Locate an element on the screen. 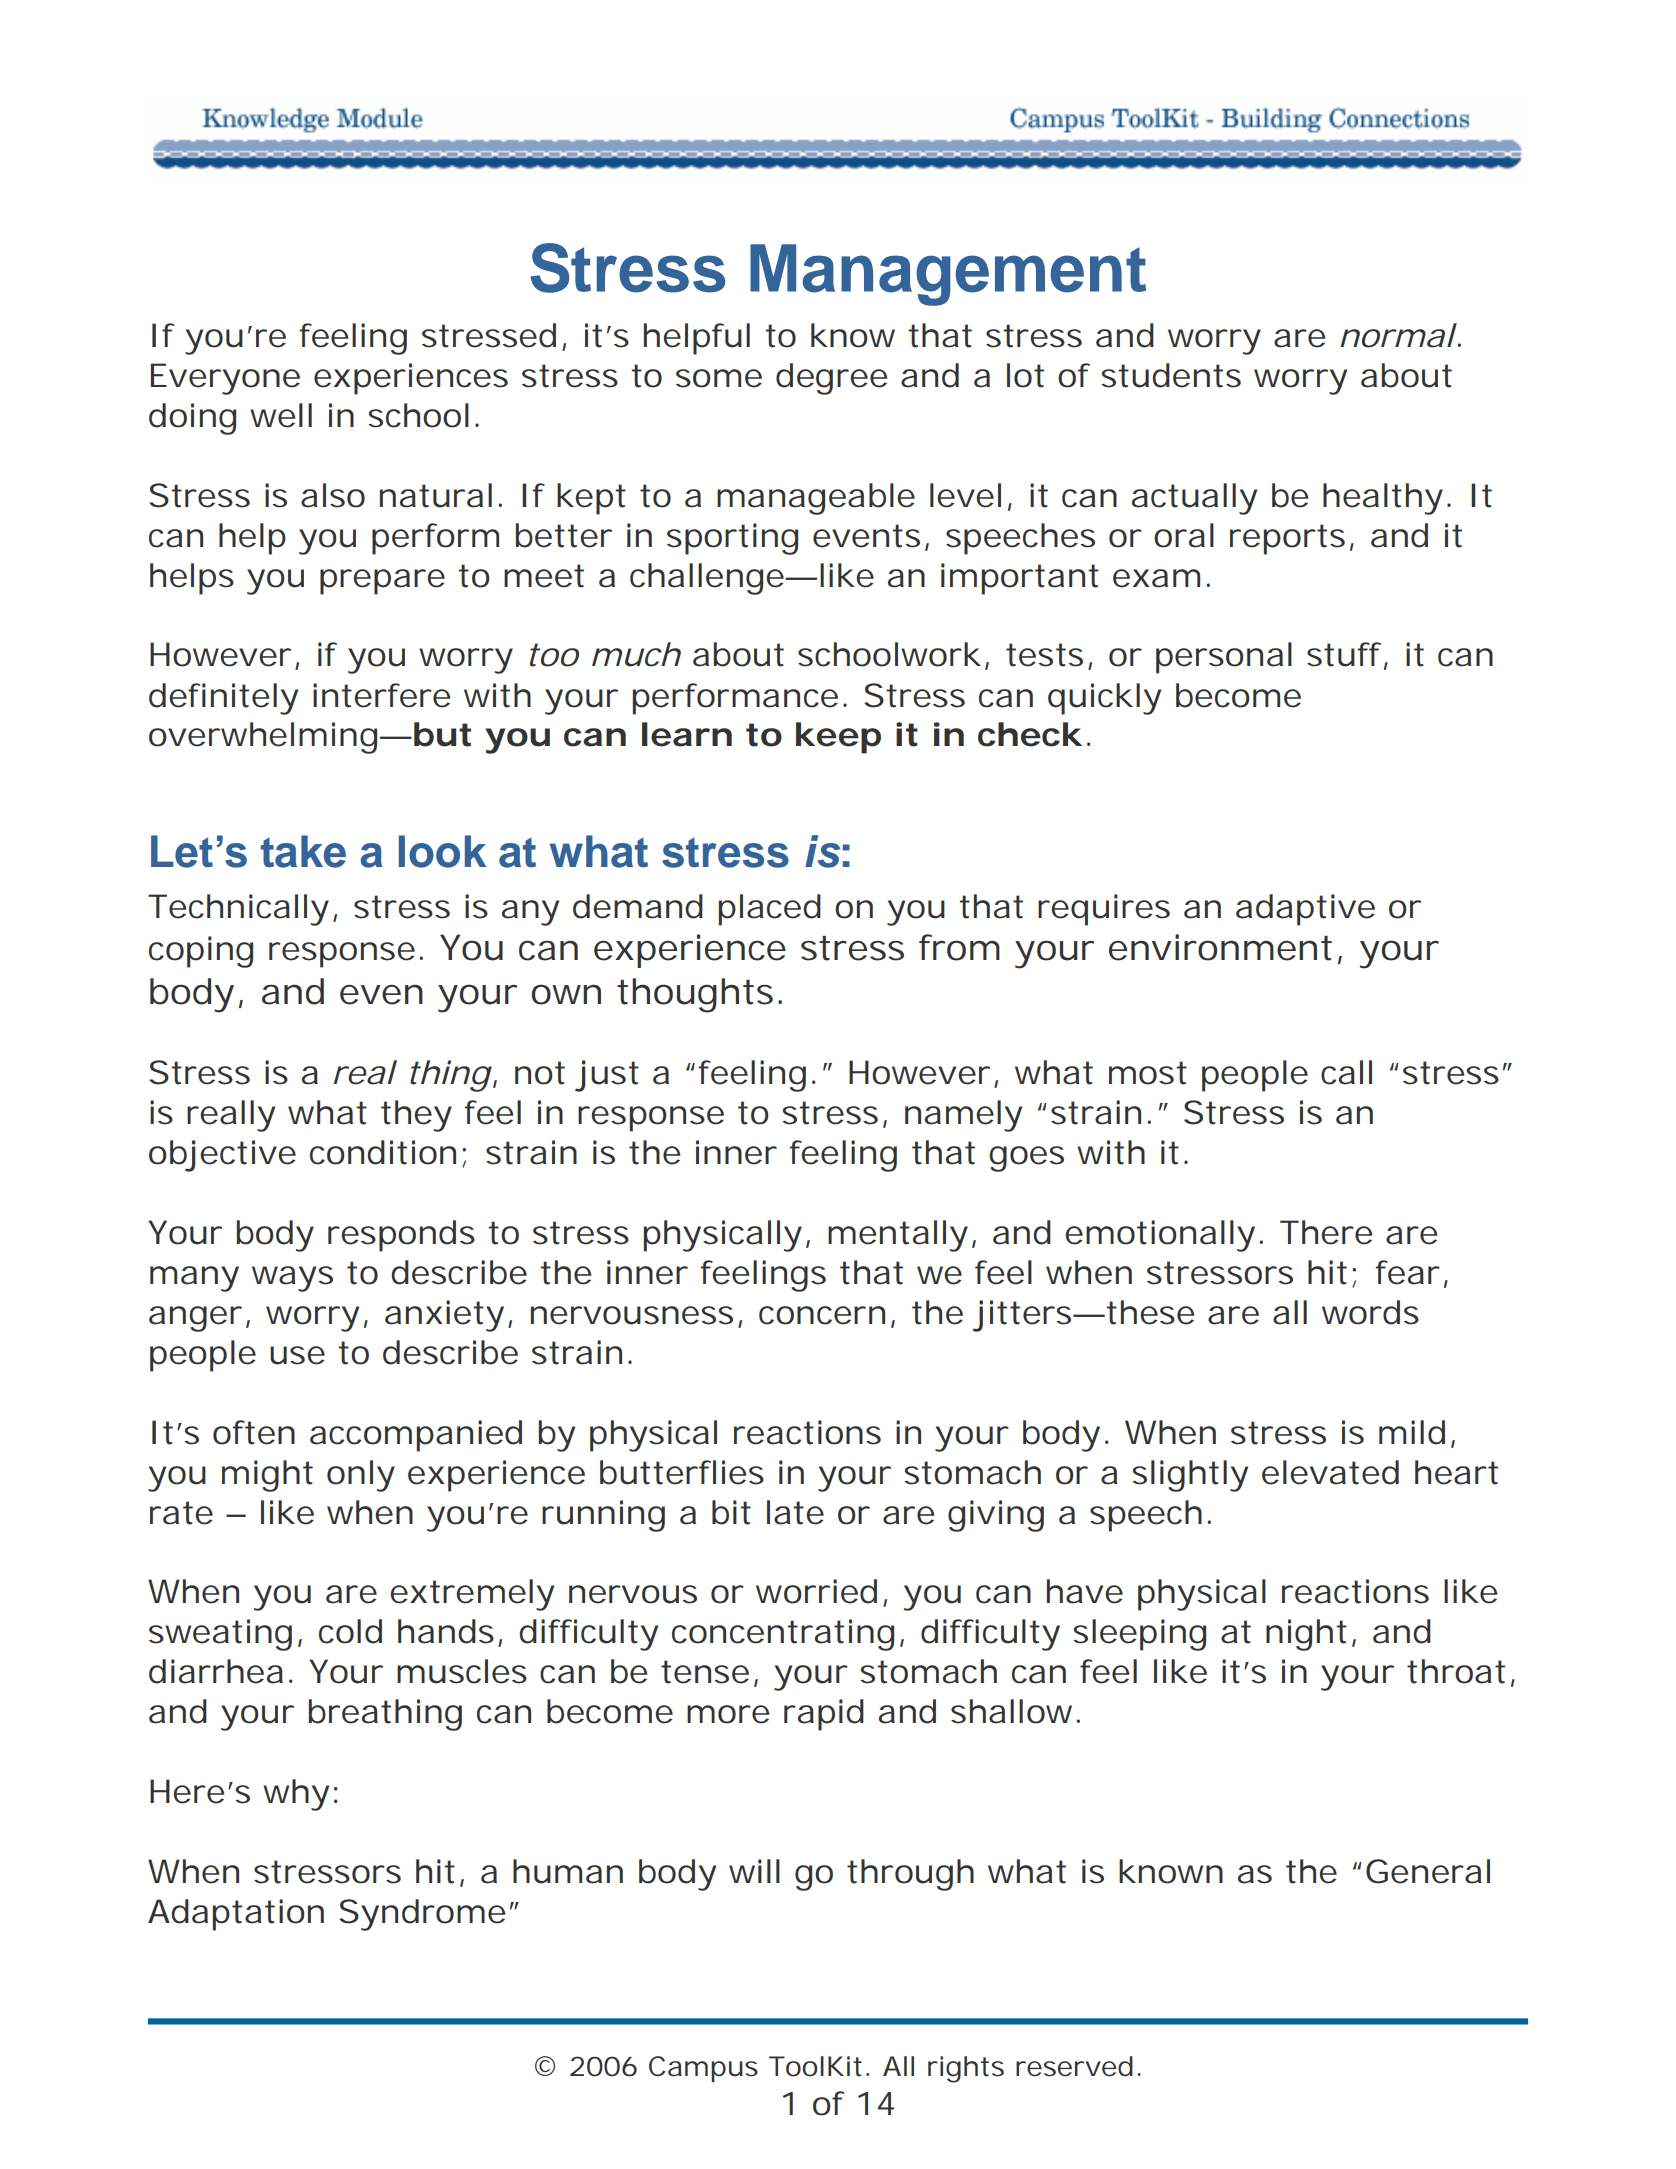  degree is located at coordinates (831, 379).
